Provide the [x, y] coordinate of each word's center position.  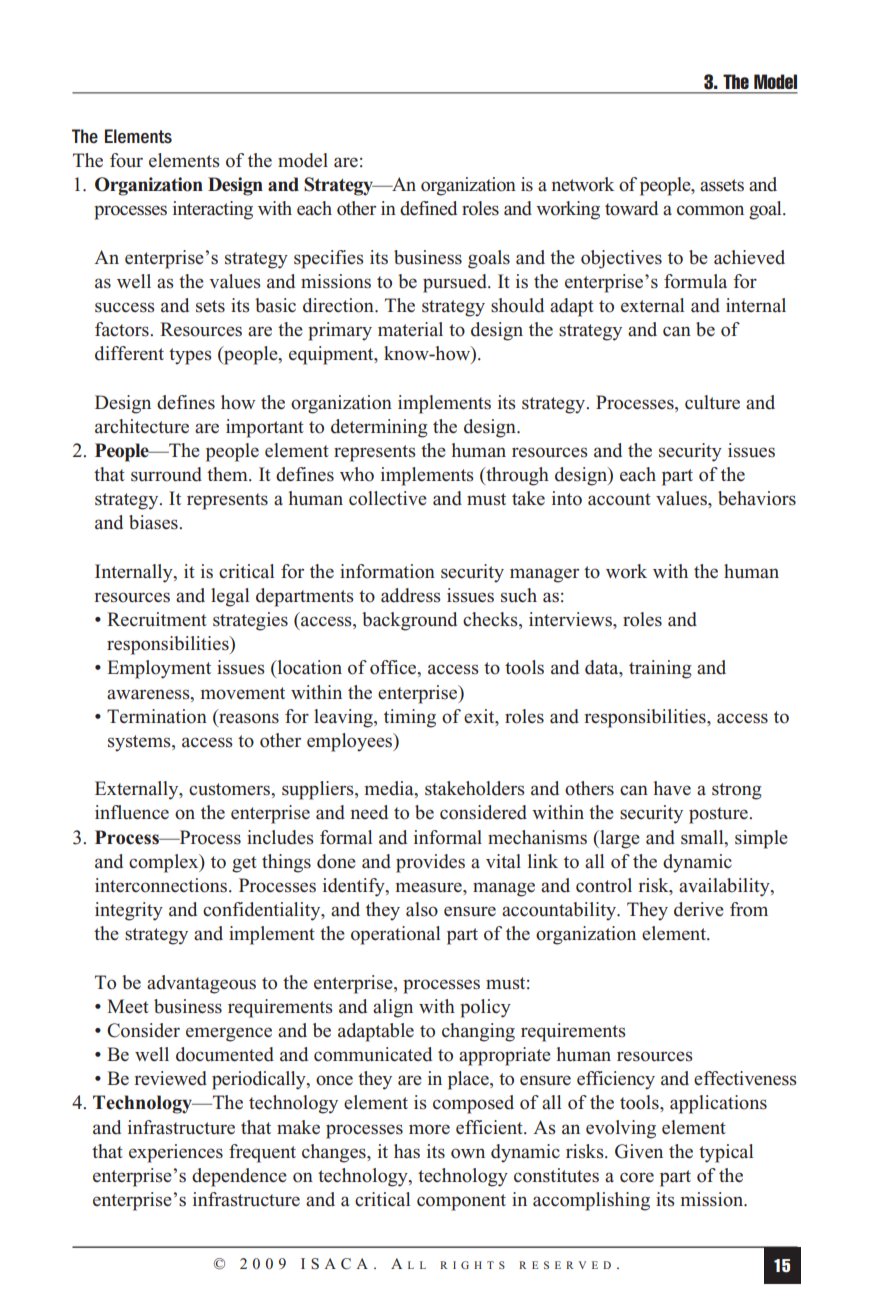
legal [230, 597]
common [710, 210]
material [410, 329]
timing [410, 718]
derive [699, 909]
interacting [213, 210]
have [672, 788]
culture [712, 402]
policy [485, 1008]
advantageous [201, 984]
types [190, 356]
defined [428, 208]
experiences [176, 1153]
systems [140, 743]
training [660, 669]
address [411, 595]
